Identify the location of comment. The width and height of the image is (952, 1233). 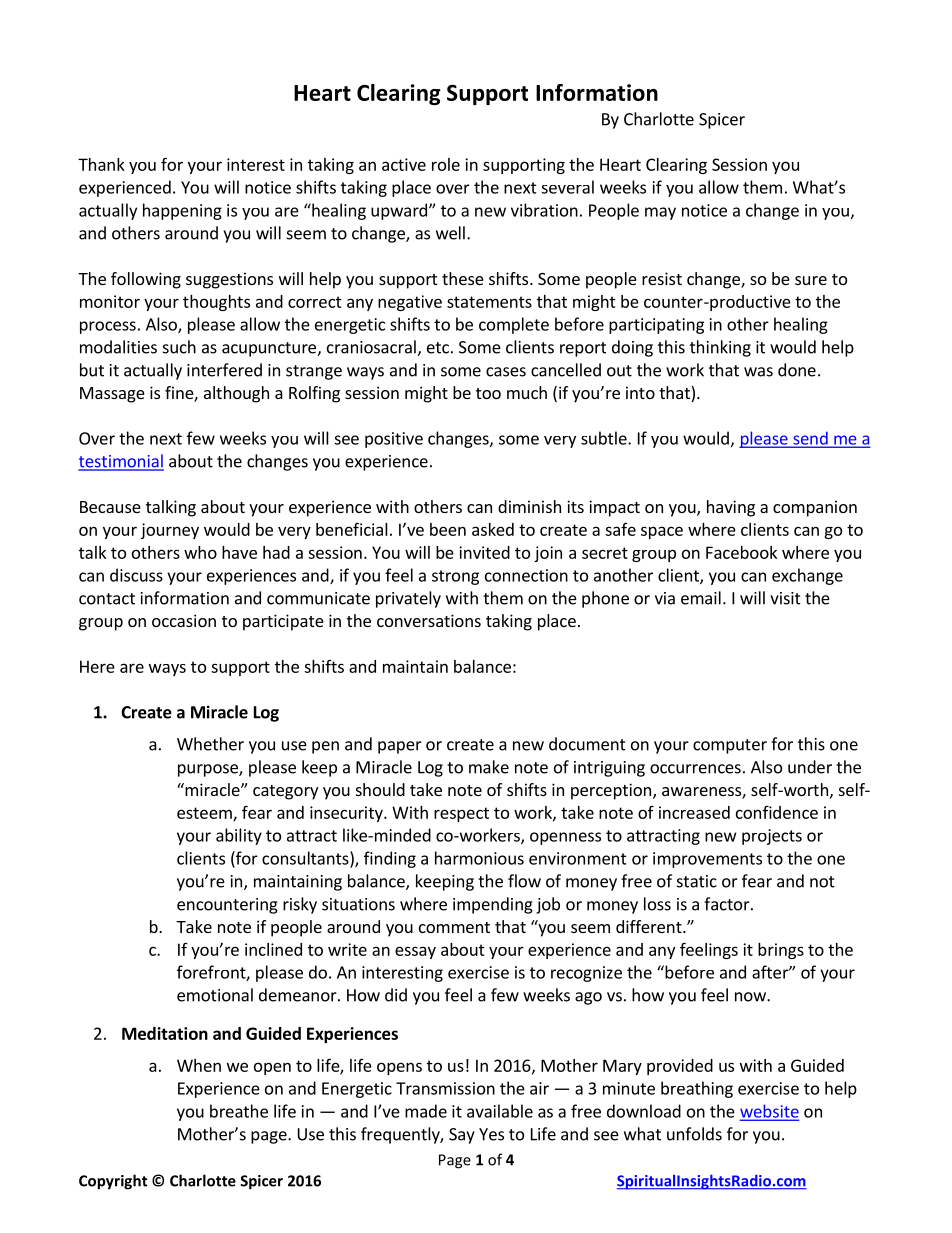
(454, 927).
